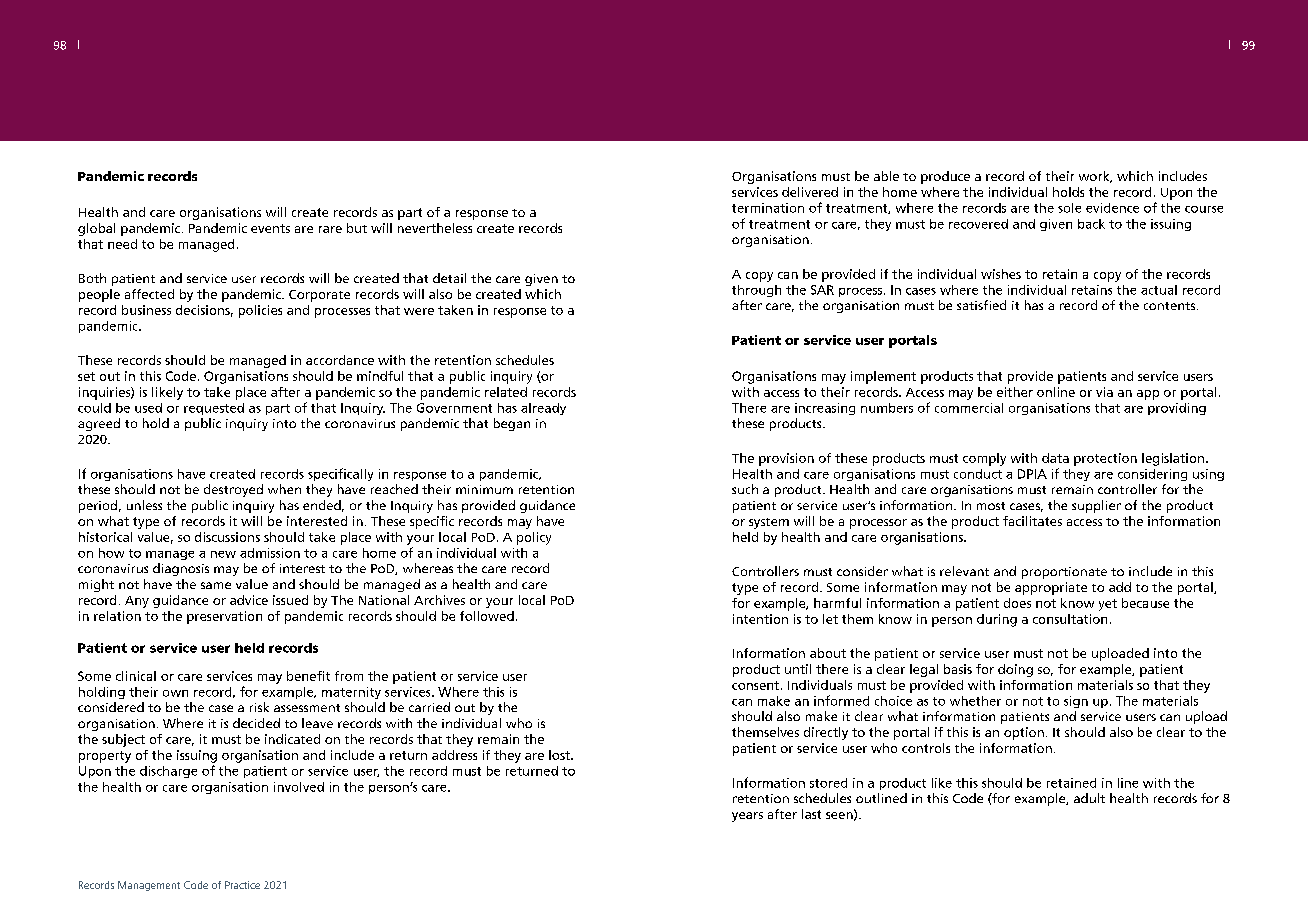 The width and height of the screenshot is (1308, 924). Describe the element at coordinates (1024, 733) in the screenshot. I see `option` at that location.
